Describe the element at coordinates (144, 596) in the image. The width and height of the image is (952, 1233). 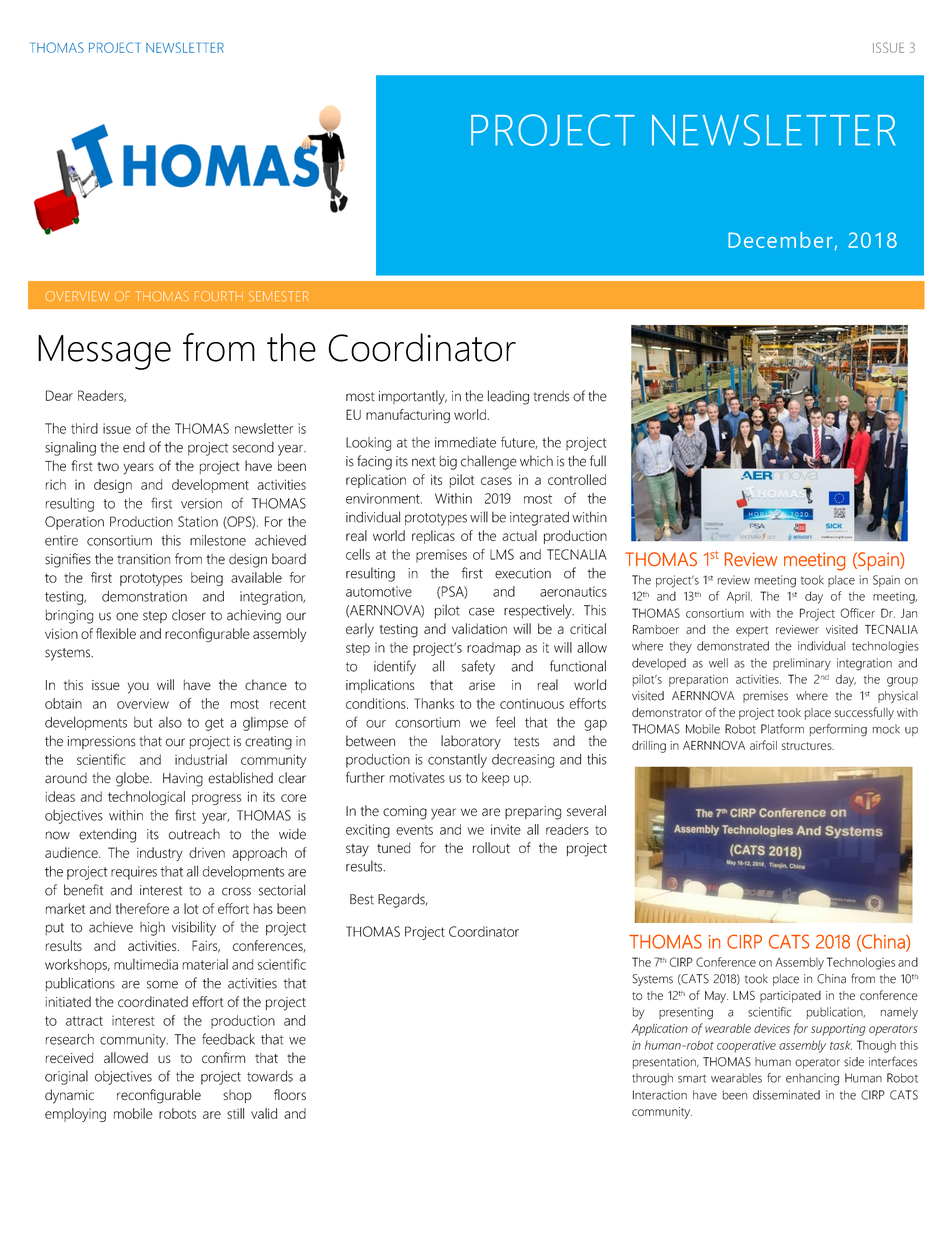
I see `demonstration` at that location.
